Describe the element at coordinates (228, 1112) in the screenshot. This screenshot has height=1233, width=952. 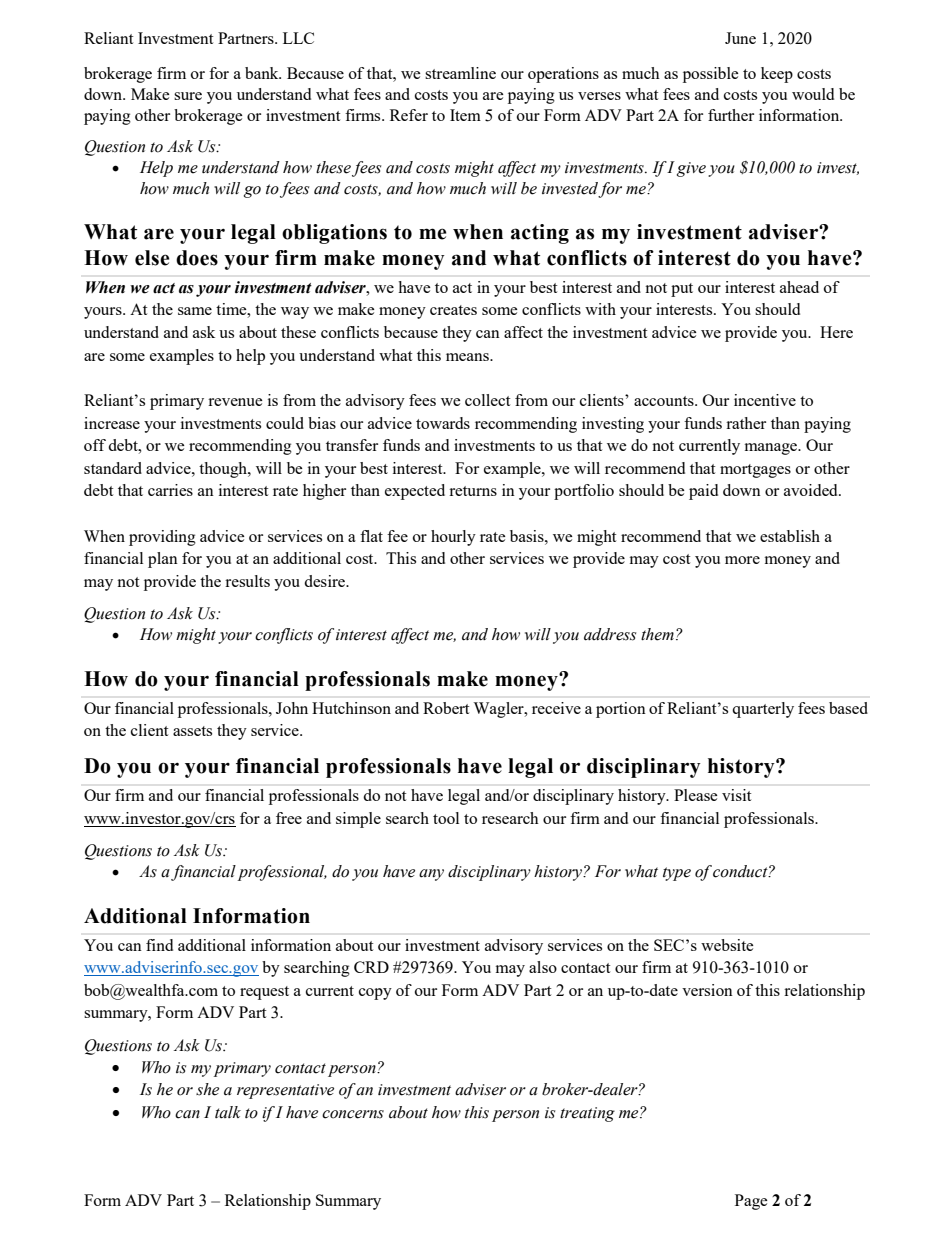
I see `talk` at that location.
